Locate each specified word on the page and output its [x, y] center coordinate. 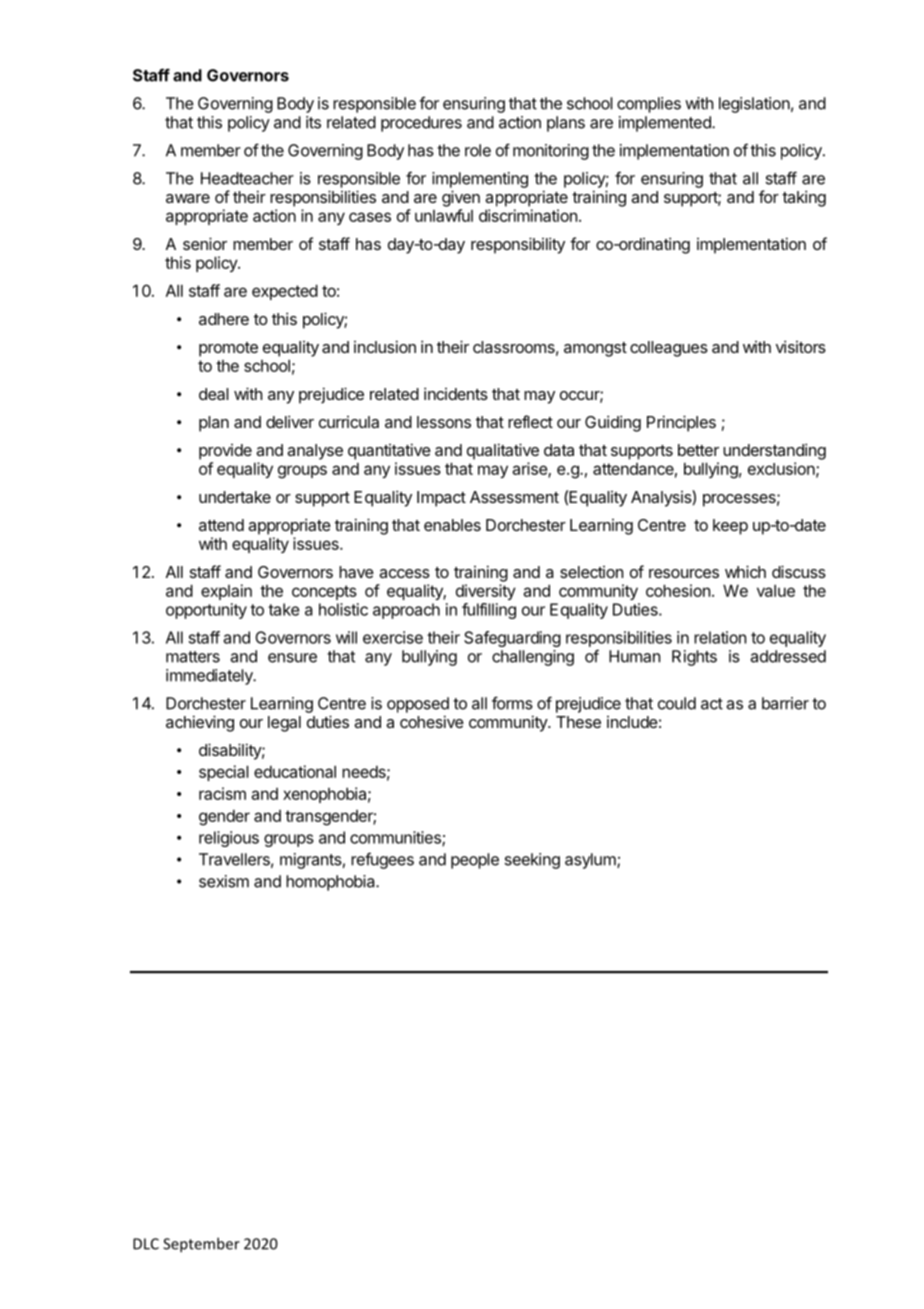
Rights [694, 658]
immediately [210, 677]
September [201, 1245]
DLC [146, 1244]
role [478, 150]
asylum [591, 861]
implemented [666, 124]
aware [188, 198]
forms [512, 703]
